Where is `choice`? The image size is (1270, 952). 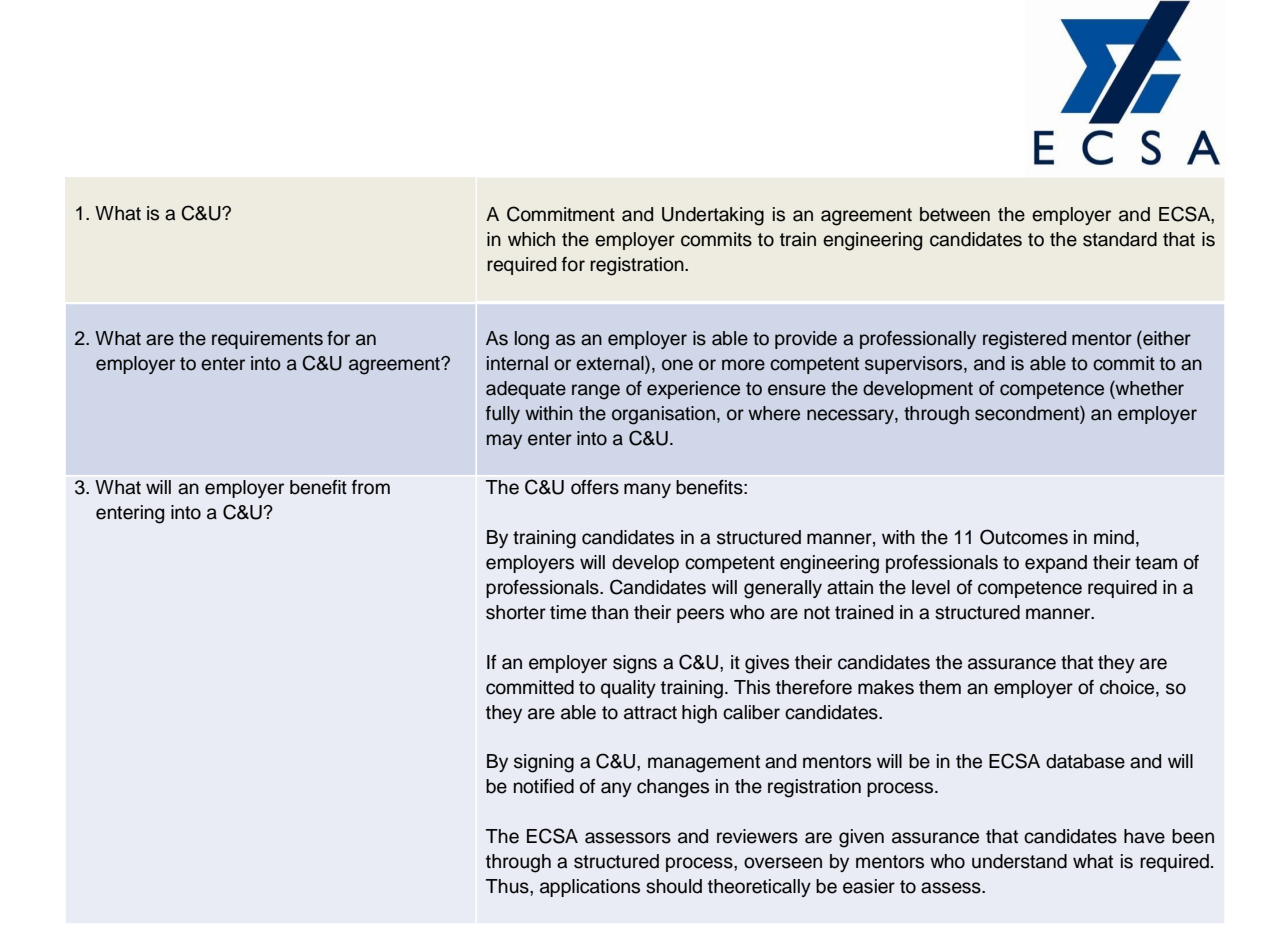
choice is located at coordinates (1128, 687).
